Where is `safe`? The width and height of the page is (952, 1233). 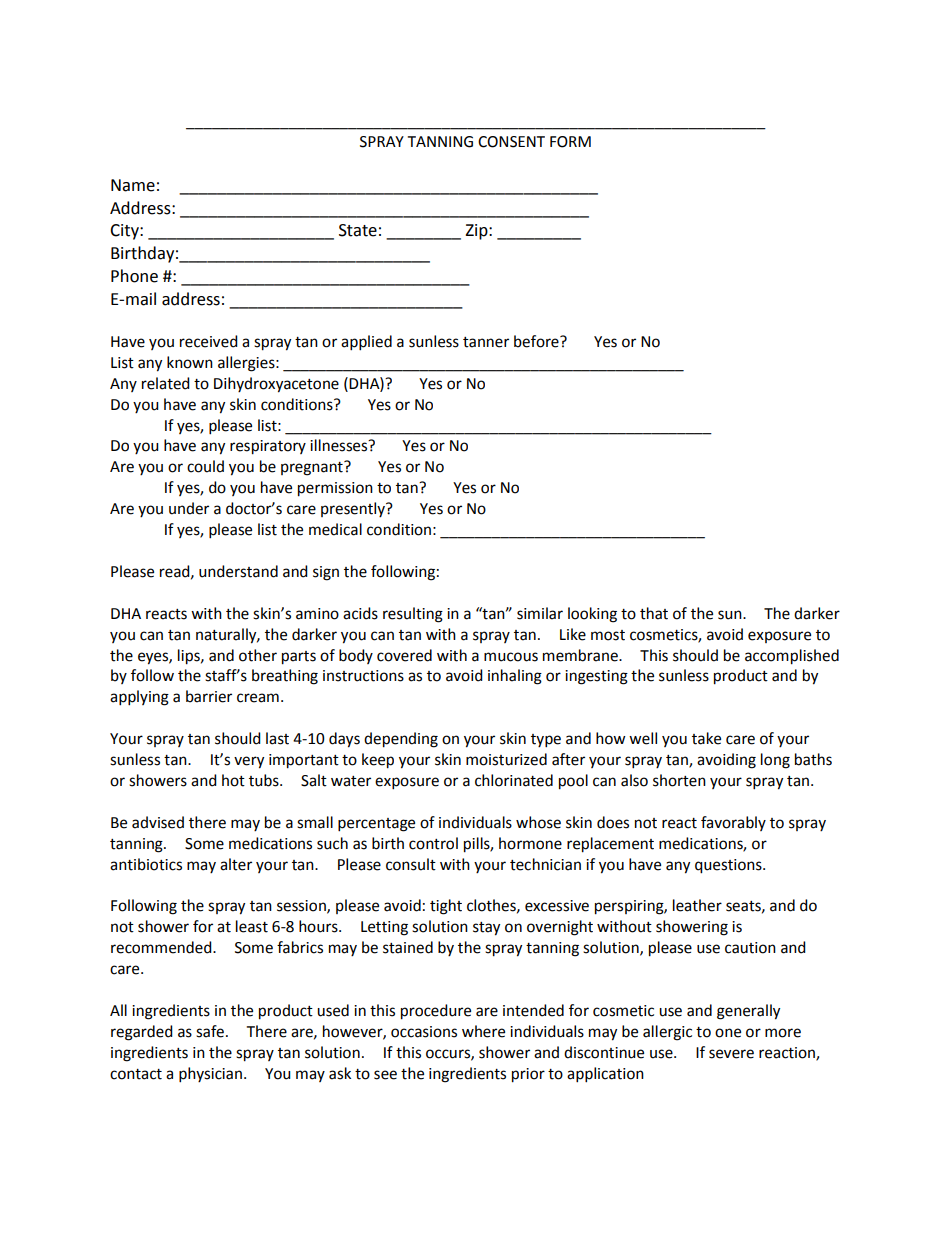 safe is located at coordinates (210, 1031).
